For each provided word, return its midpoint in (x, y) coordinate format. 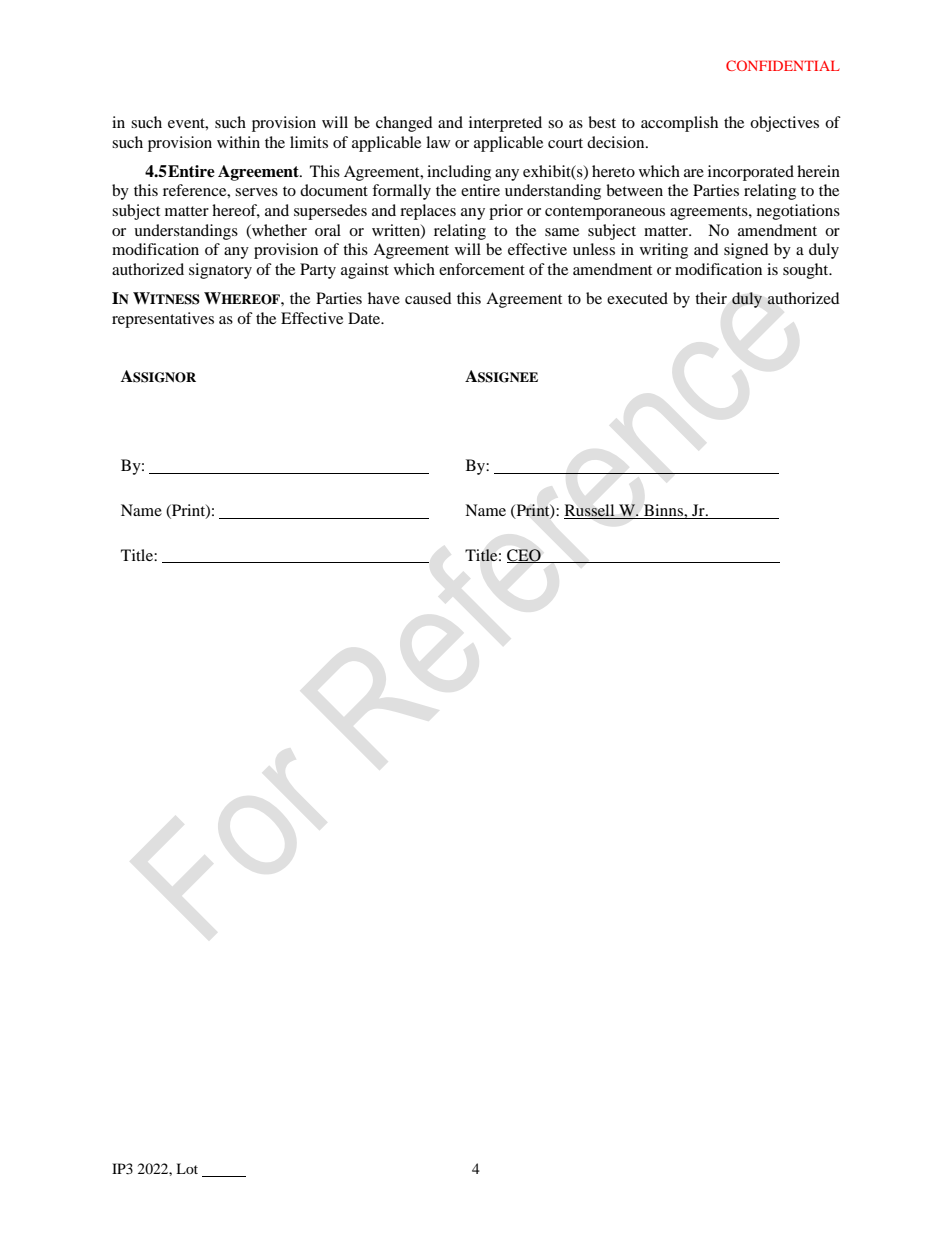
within (238, 142)
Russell (590, 511)
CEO (525, 556)
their (711, 298)
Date (365, 318)
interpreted (505, 124)
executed (637, 298)
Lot (187, 1168)
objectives (784, 124)
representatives (163, 320)
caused (428, 298)
